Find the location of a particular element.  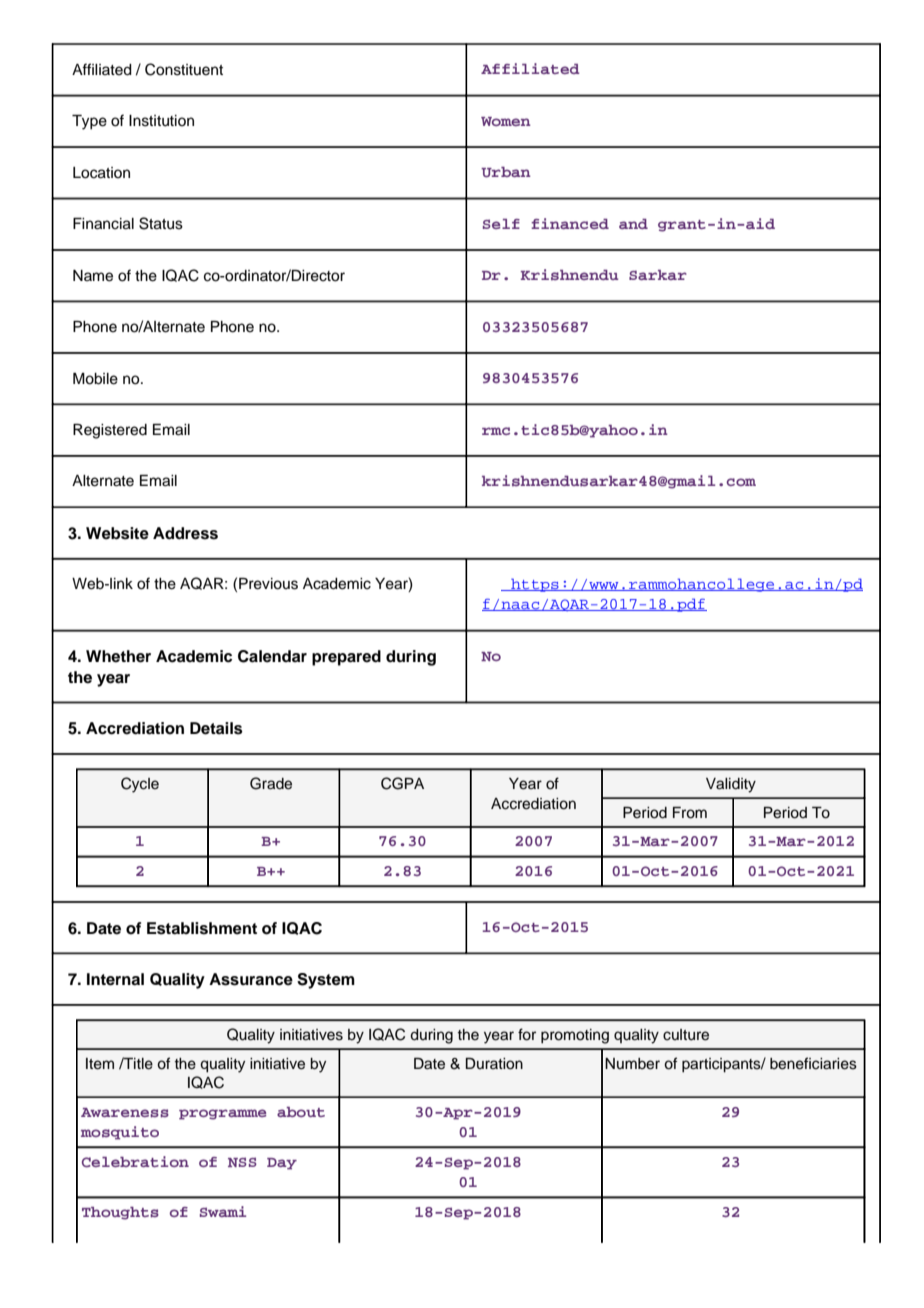

From is located at coordinates (690, 813).
